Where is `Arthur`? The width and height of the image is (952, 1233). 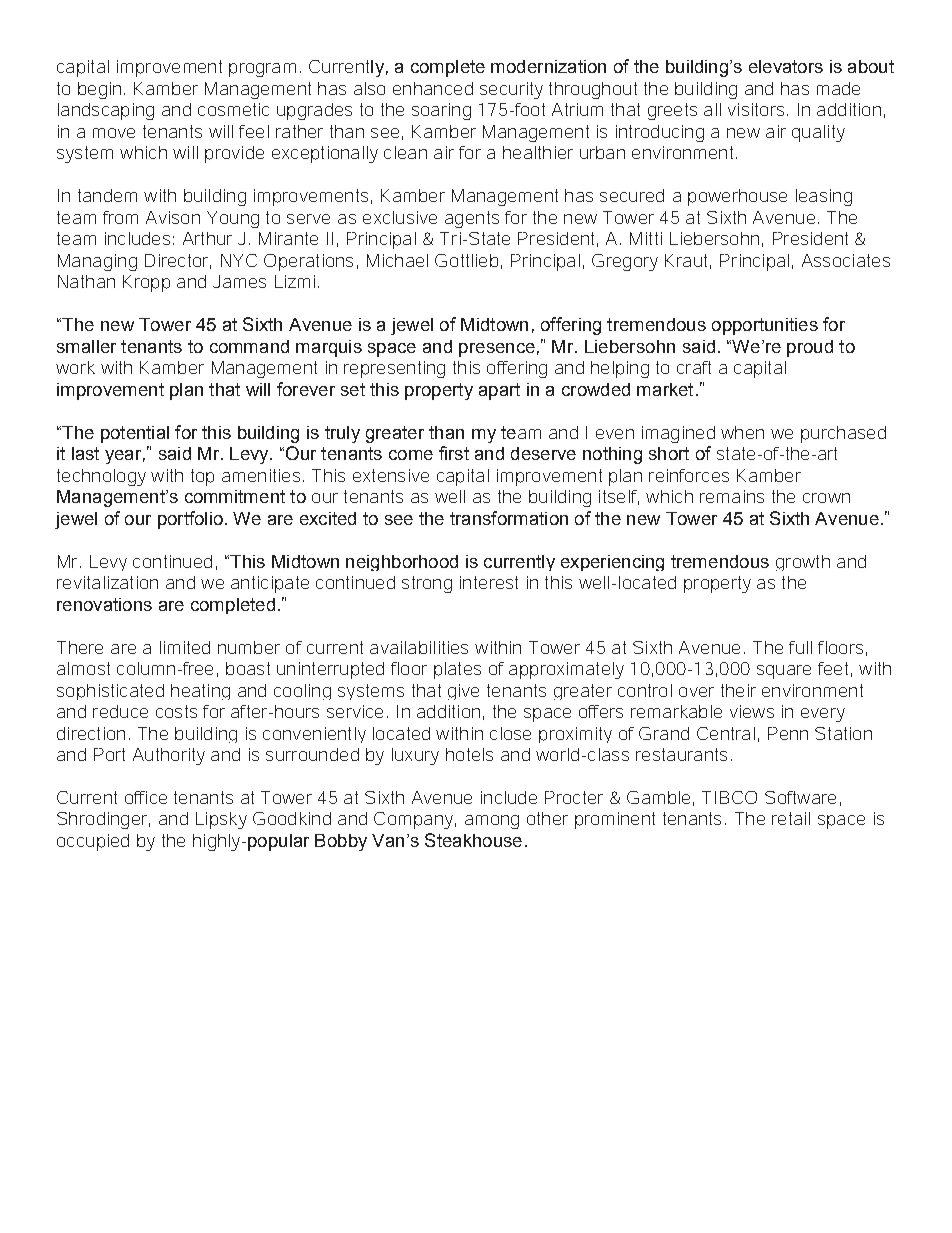 Arthur is located at coordinates (207, 238).
